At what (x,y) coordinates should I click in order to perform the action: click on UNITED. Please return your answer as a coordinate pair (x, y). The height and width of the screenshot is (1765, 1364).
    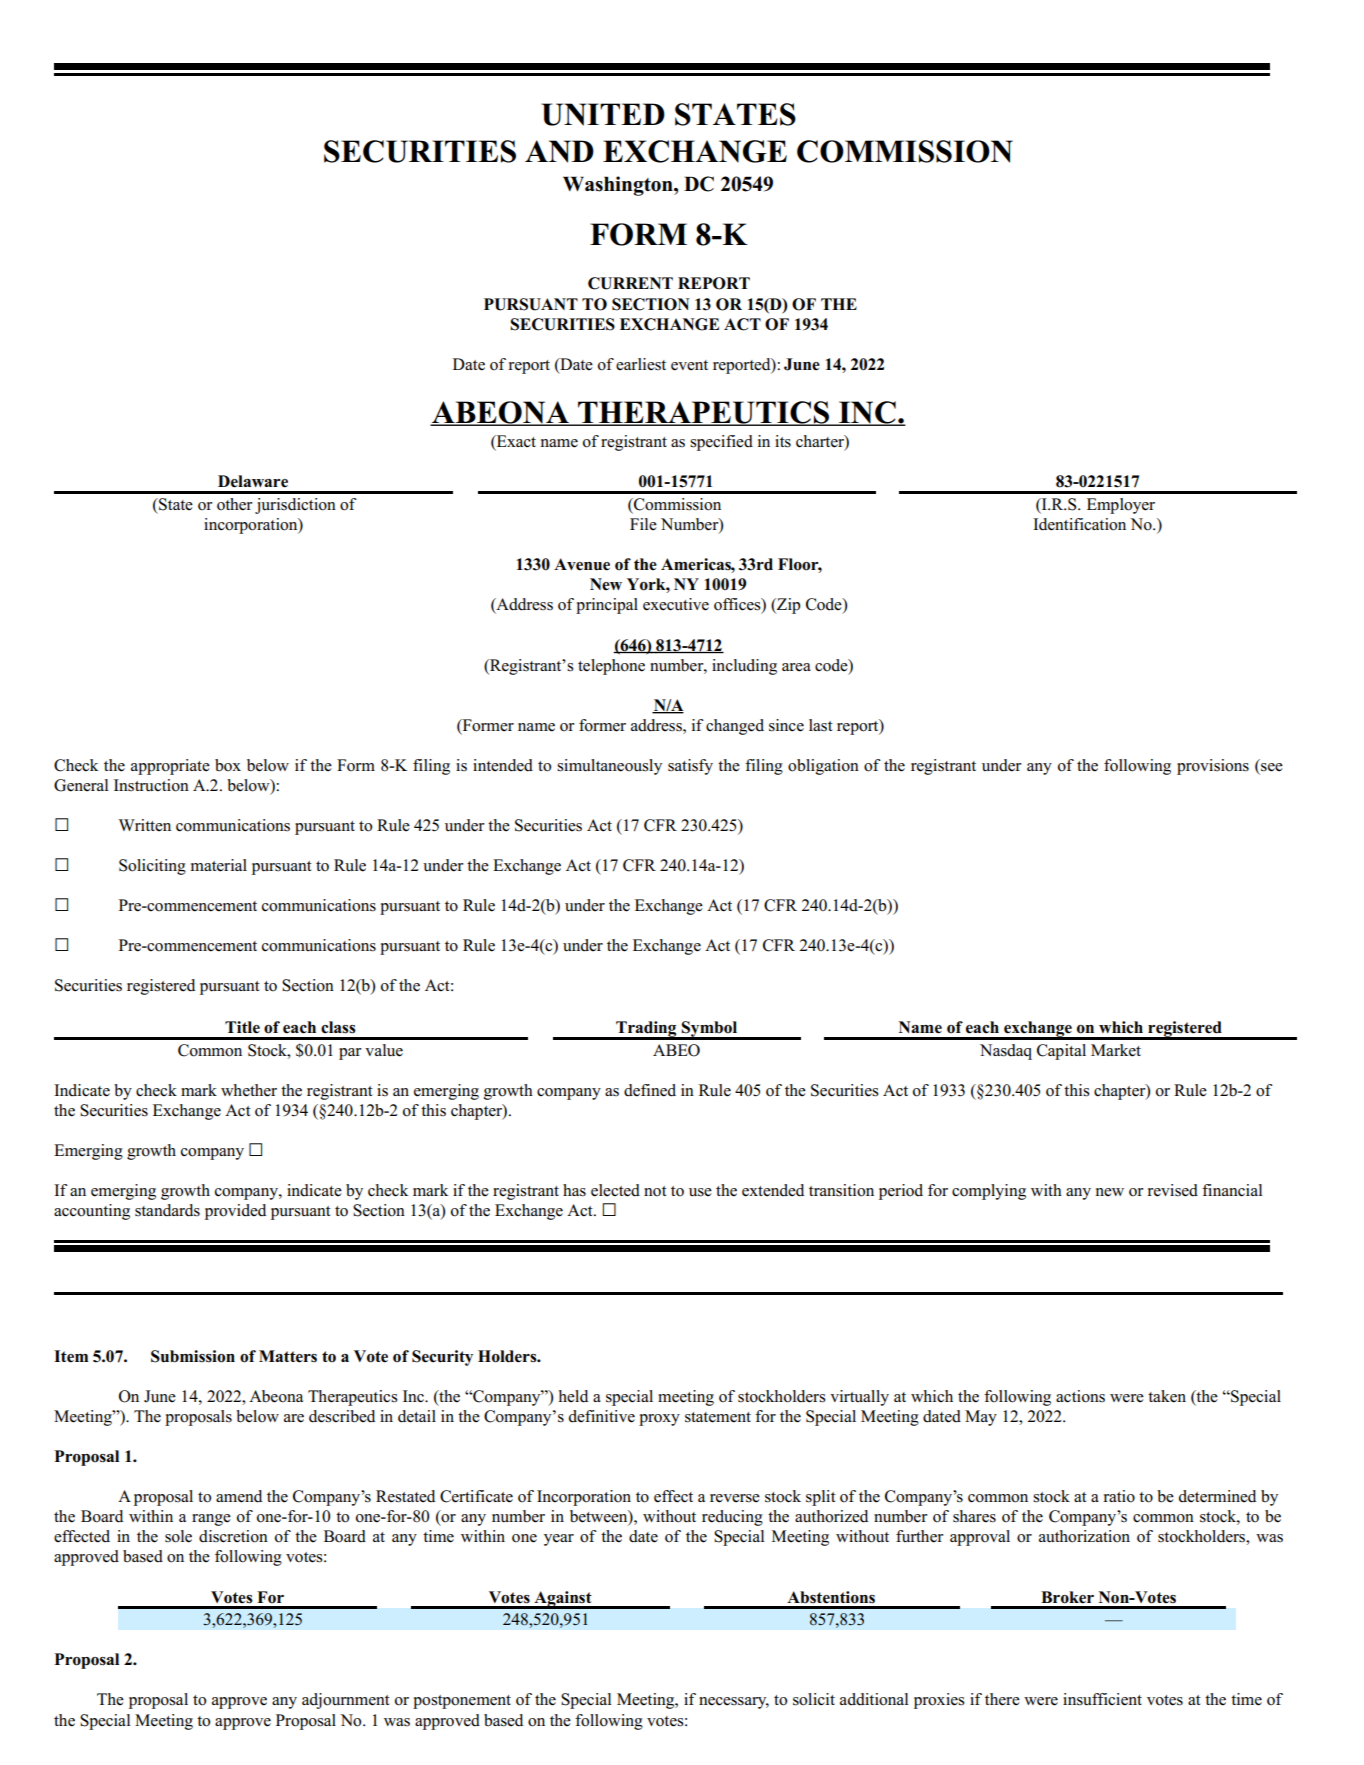
    Looking at the image, I should click on (603, 114).
